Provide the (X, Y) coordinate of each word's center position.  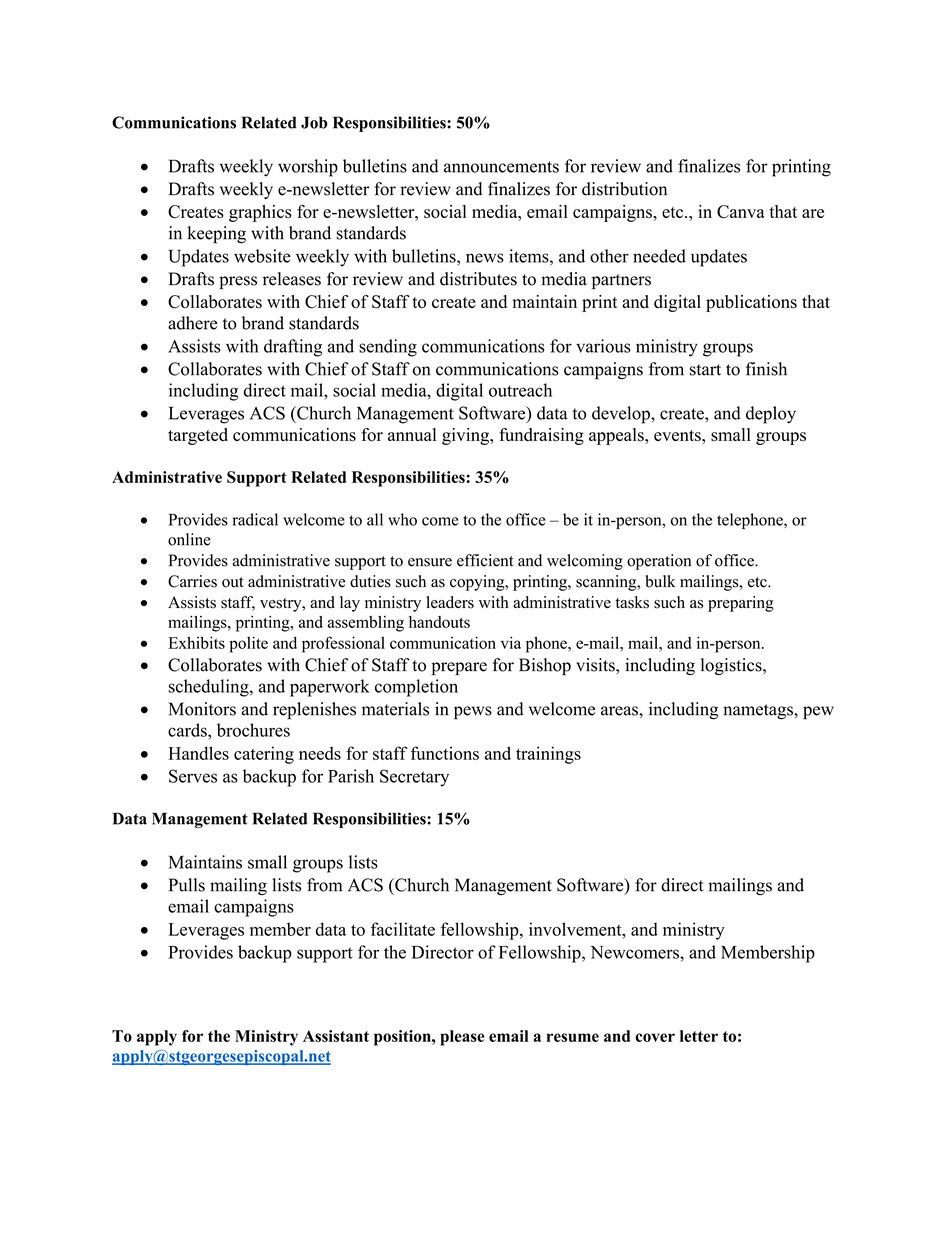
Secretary (414, 778)
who (402, 519)
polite (248, 644)
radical (255, 519)
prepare (459, 668)
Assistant (336, 1036)
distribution (624, 189)
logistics (732, 666)
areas (620, 711)
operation (659, 562)
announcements (501, 167)
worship (308, 168)
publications (751, 303)
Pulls (187, 885)
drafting (293, 348)
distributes (478, 279)
